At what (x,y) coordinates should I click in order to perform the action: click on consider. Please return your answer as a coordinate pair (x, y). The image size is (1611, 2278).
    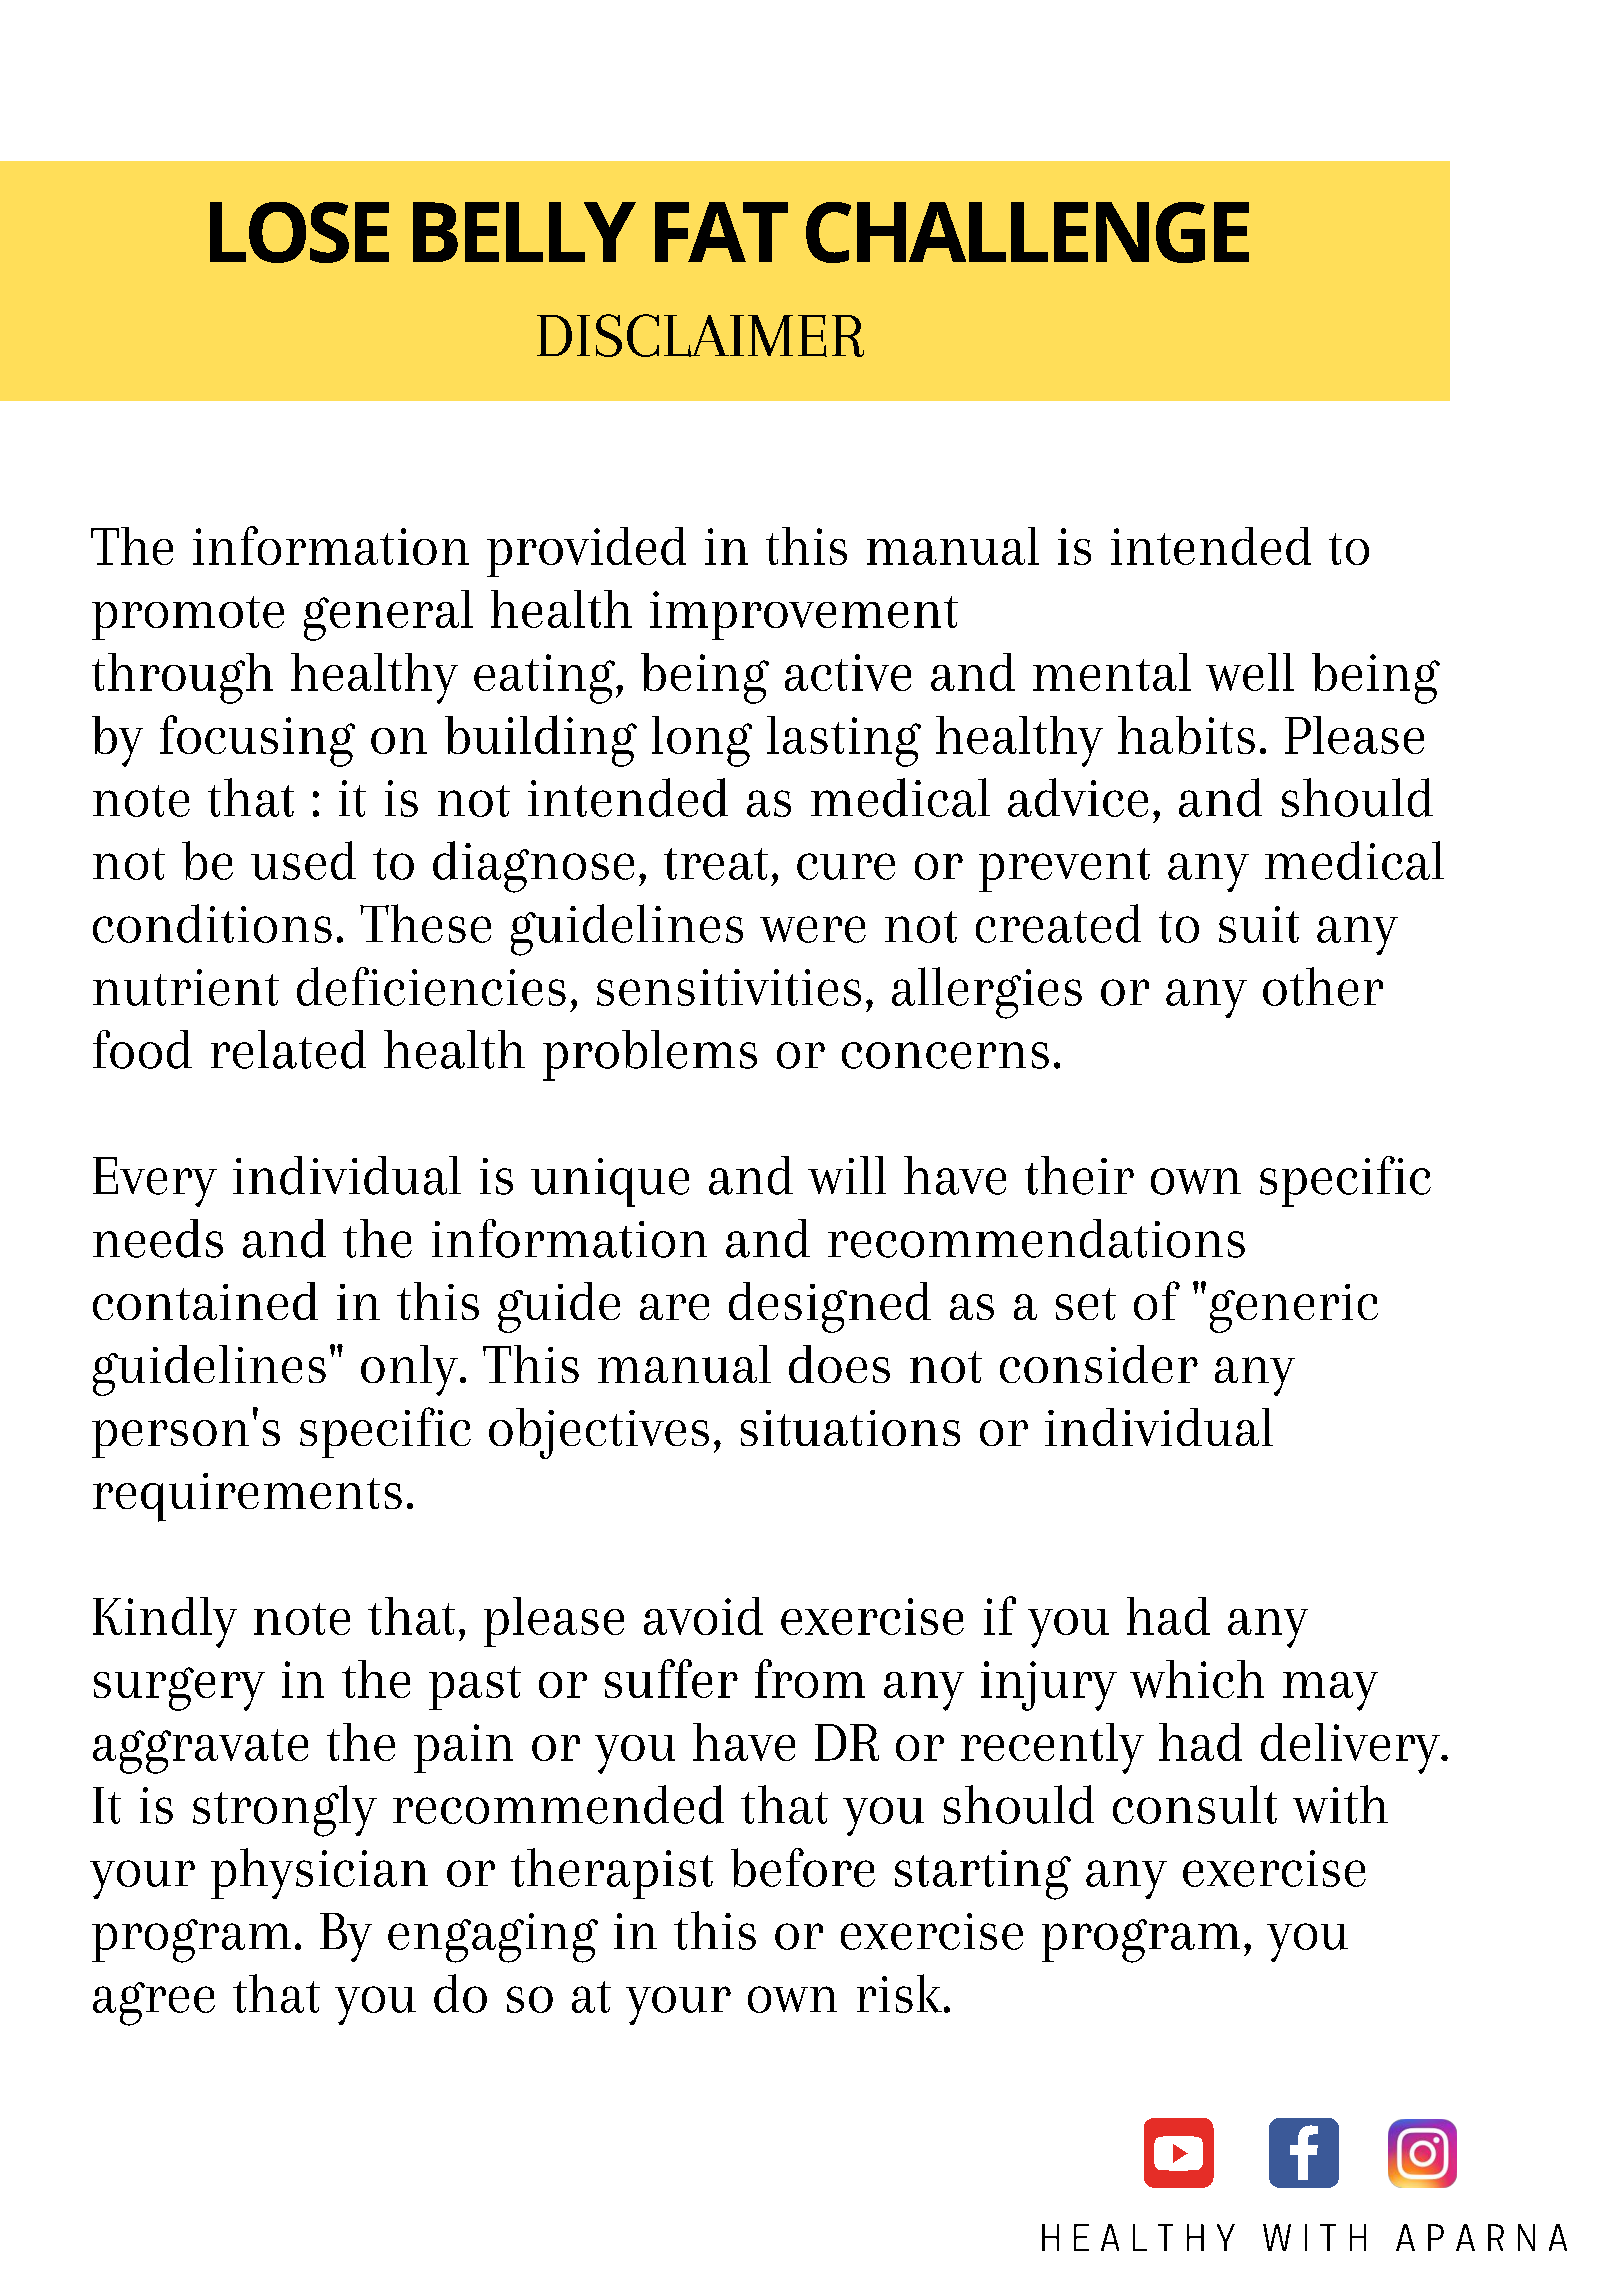
    Looking at the image, I should click on (1099, 1364).
